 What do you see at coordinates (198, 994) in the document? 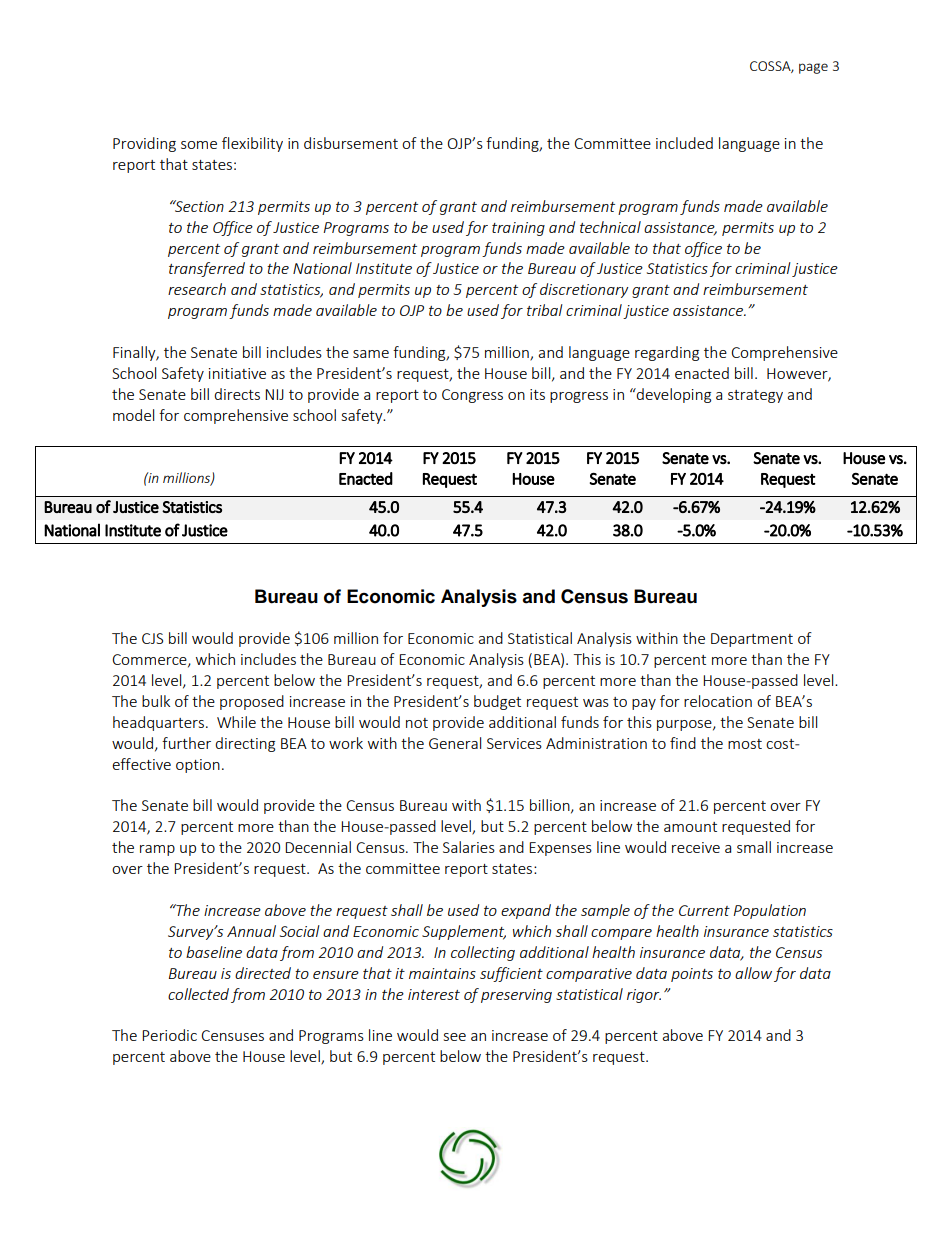
I see `collected` at bounding box center [198, 994].
